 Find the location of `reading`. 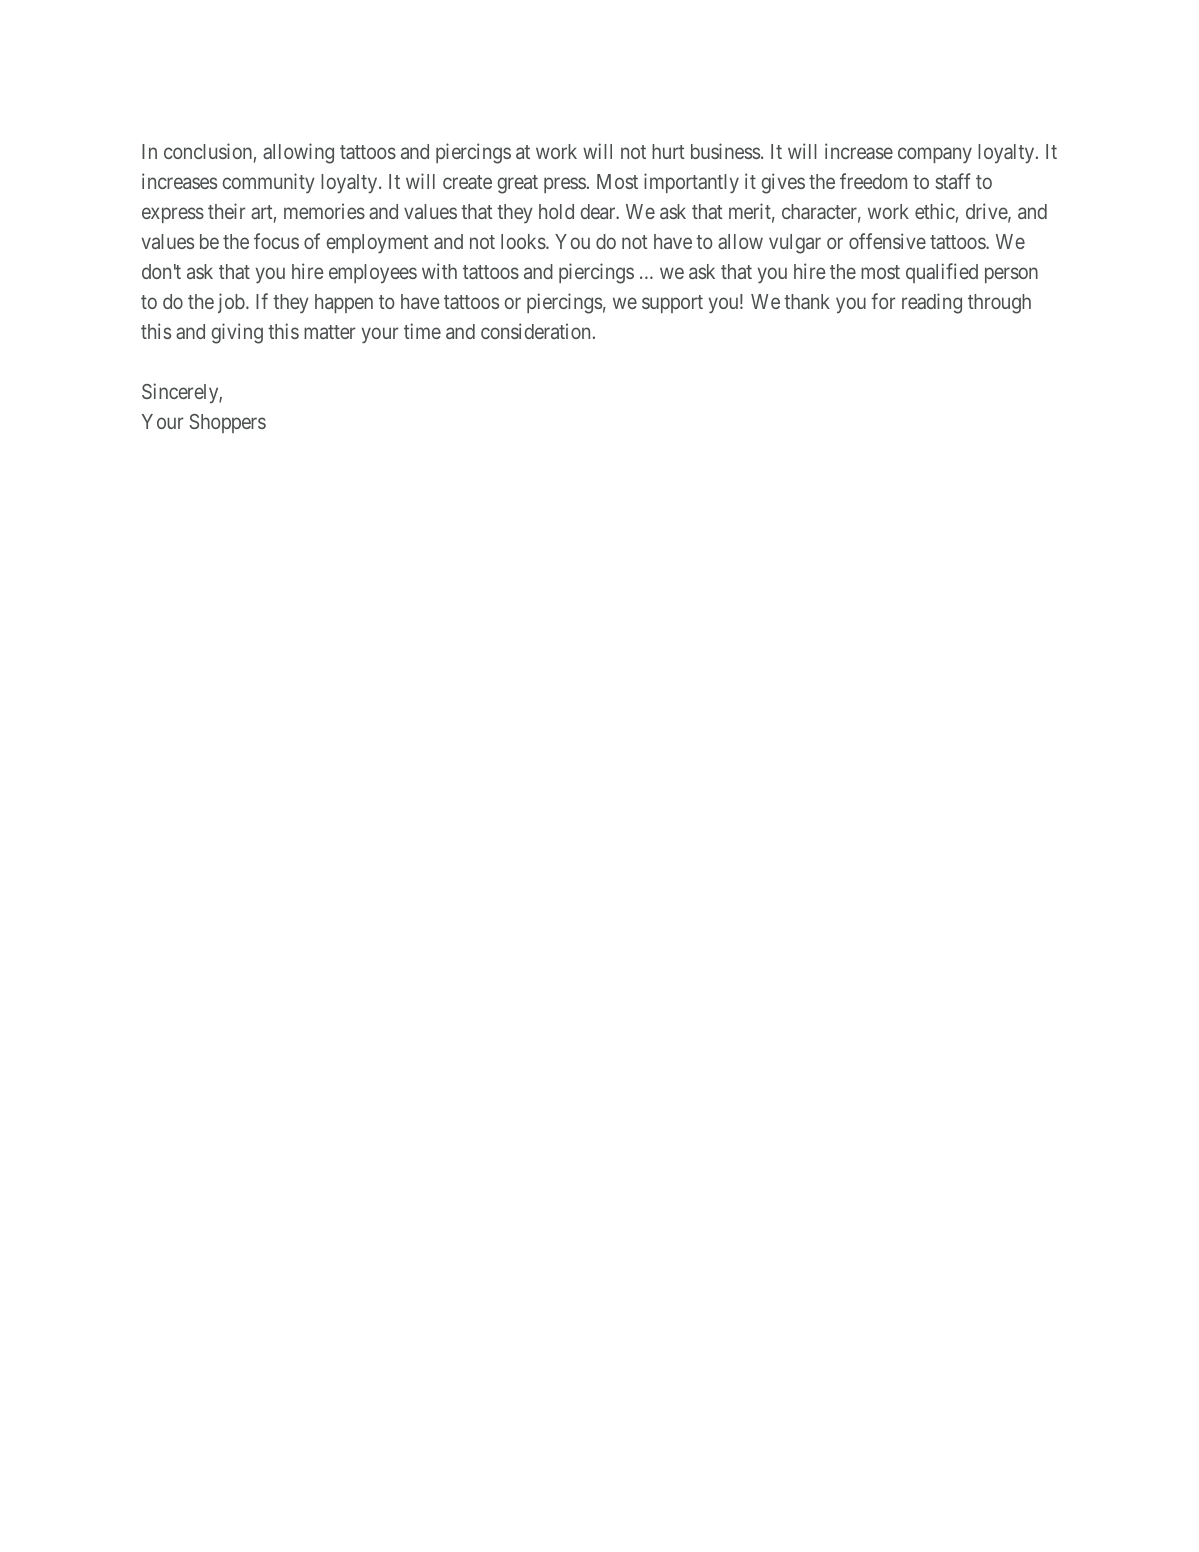

reading is located at coordinates (932, 303).
